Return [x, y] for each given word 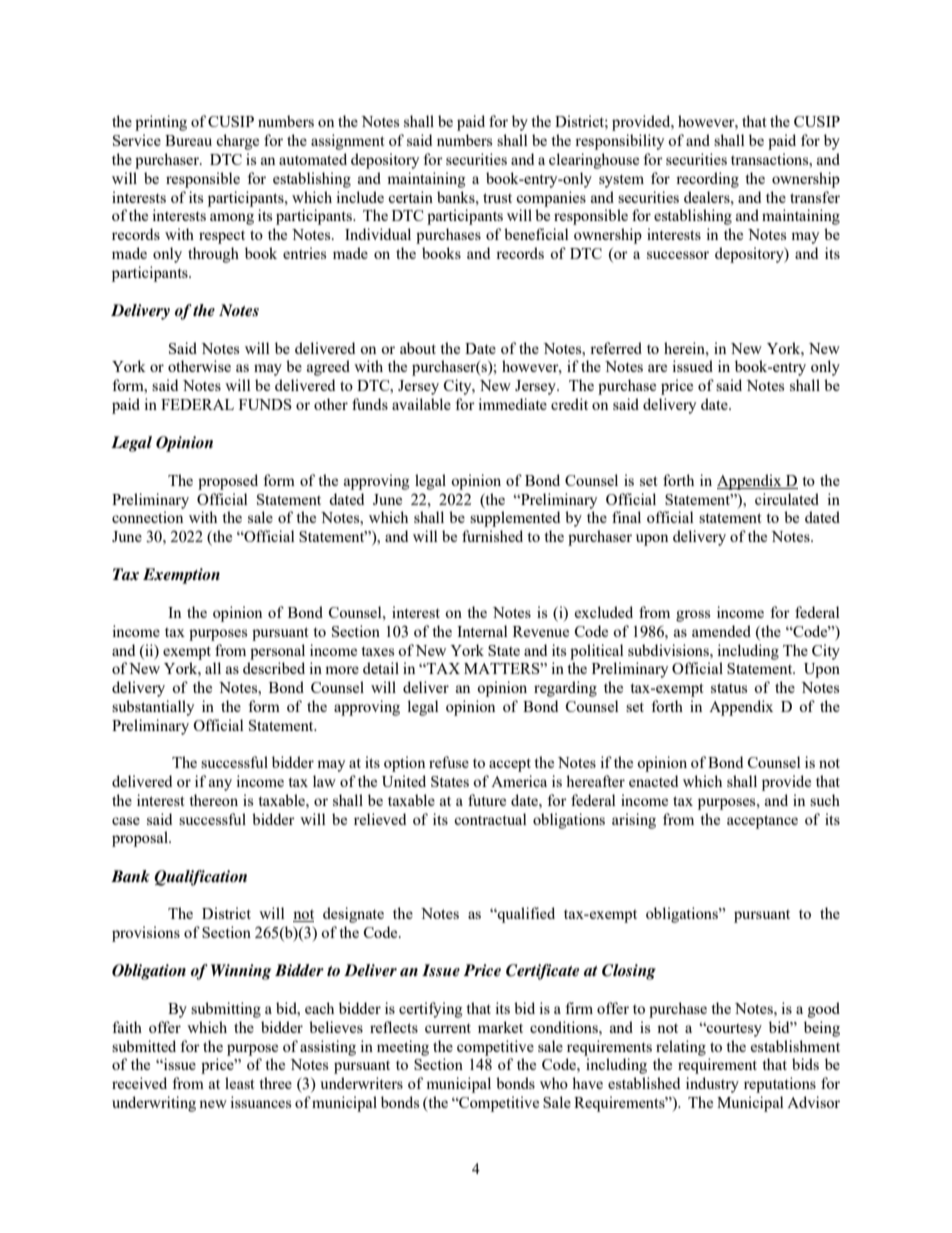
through [213, 255]
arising [634, 821]
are [657, 368]
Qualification [200, 878]
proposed [228, 482]
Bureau [188, 140]
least [239, 1083]
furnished [492, 536]
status [729, 688]
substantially [153, 708]
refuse [449, 762]
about [418, 348]
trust [497, 198]
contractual [490, 819]
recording [707, 180]
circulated [787, 499]
